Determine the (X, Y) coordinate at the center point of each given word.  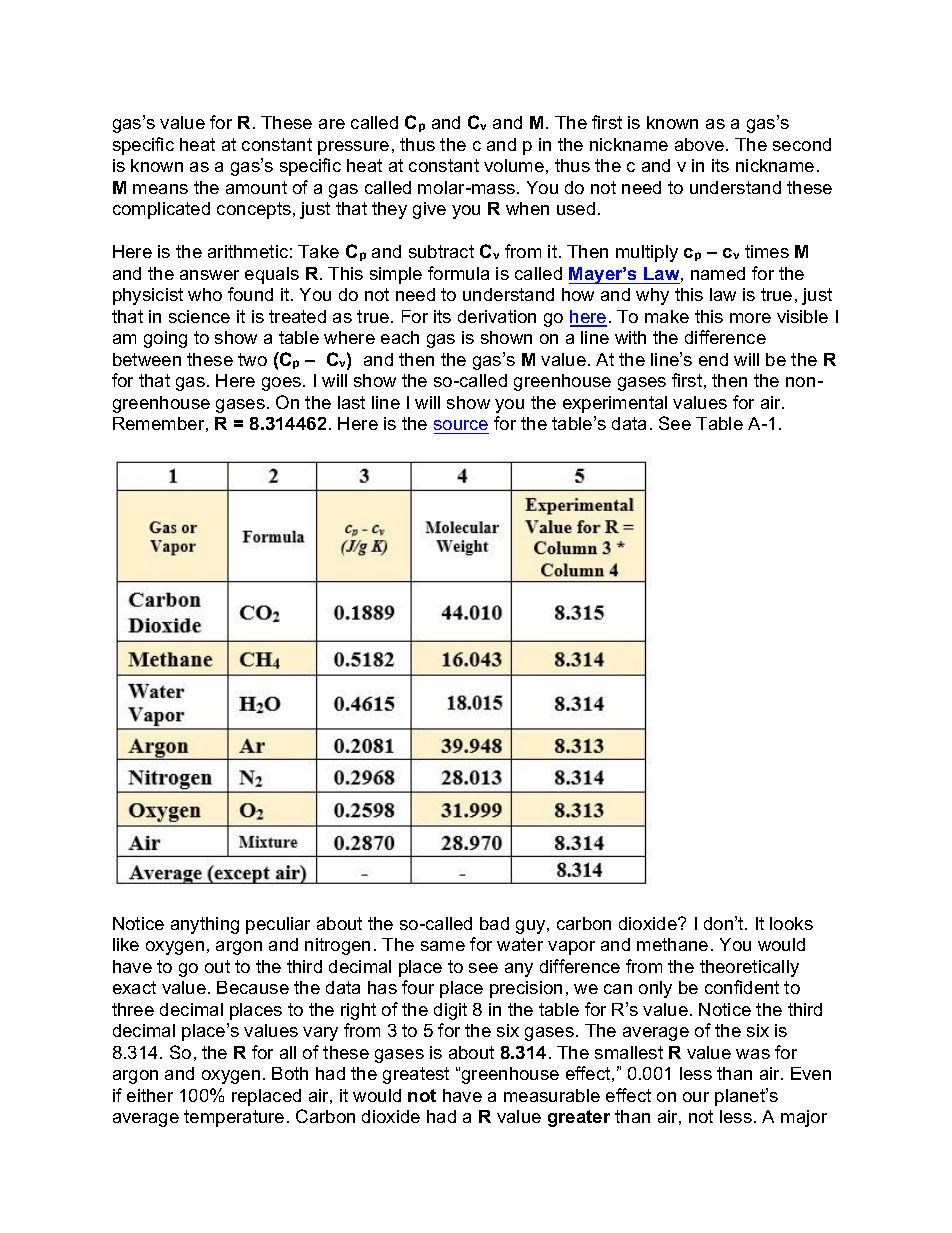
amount (256, 187)
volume (514, 165)
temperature (234, 1118)
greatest (416, 1075)
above (701, 144)
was (753, 1054)
